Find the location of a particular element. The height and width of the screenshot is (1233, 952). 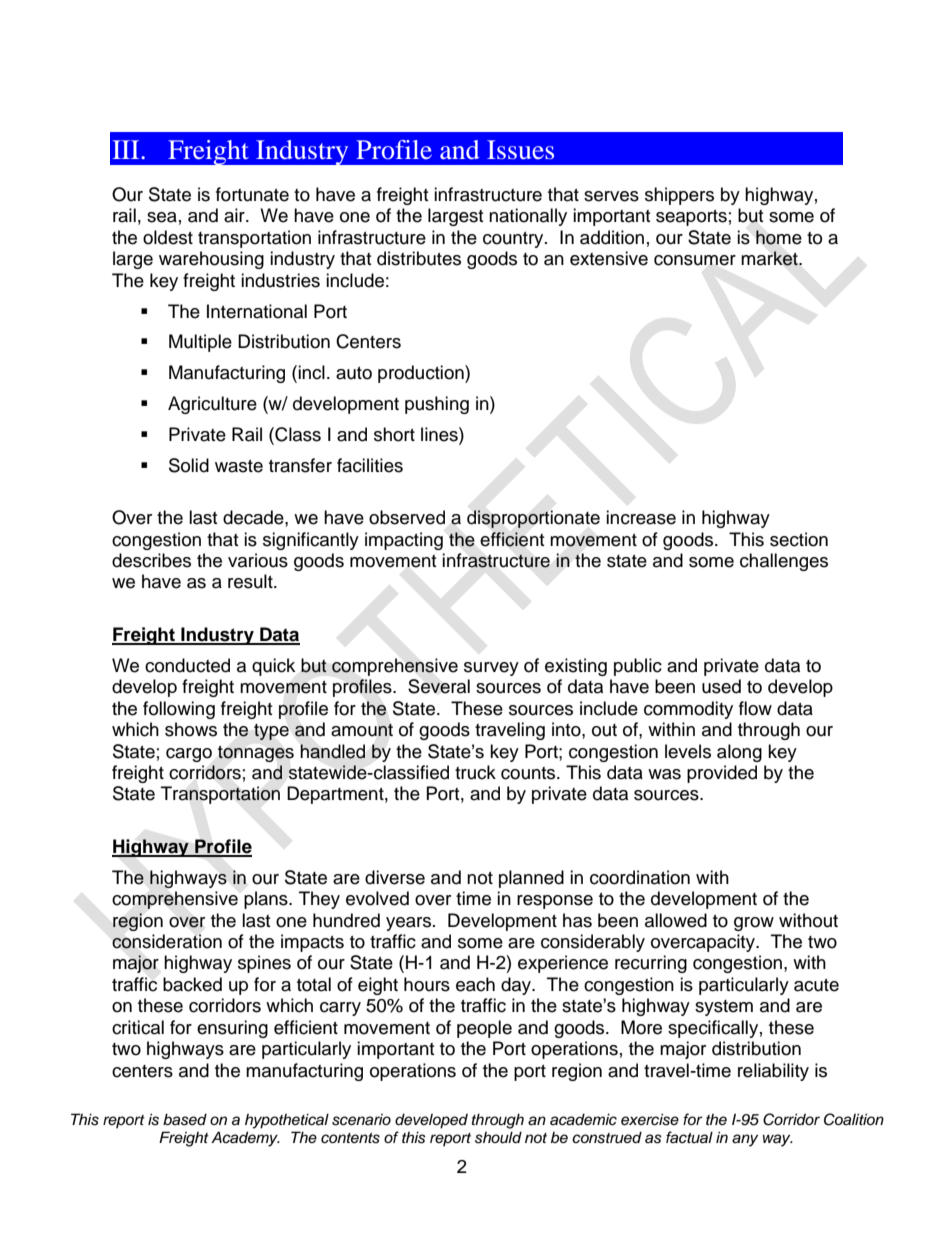

Agriculture is located at coordinates (212, 405).
